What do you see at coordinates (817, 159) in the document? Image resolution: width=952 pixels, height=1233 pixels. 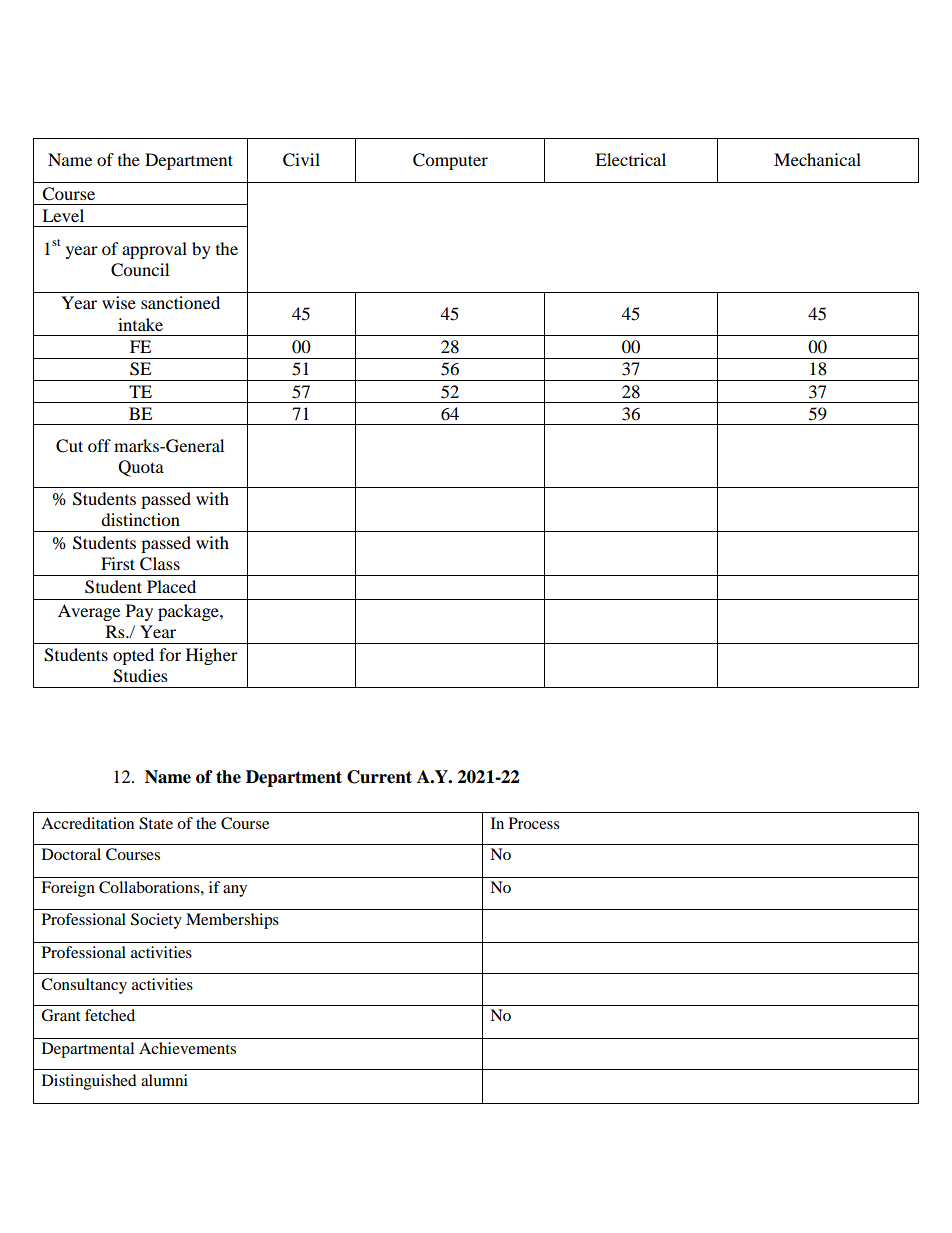 I see `Mechanical` at bounding box center [817, 159].
